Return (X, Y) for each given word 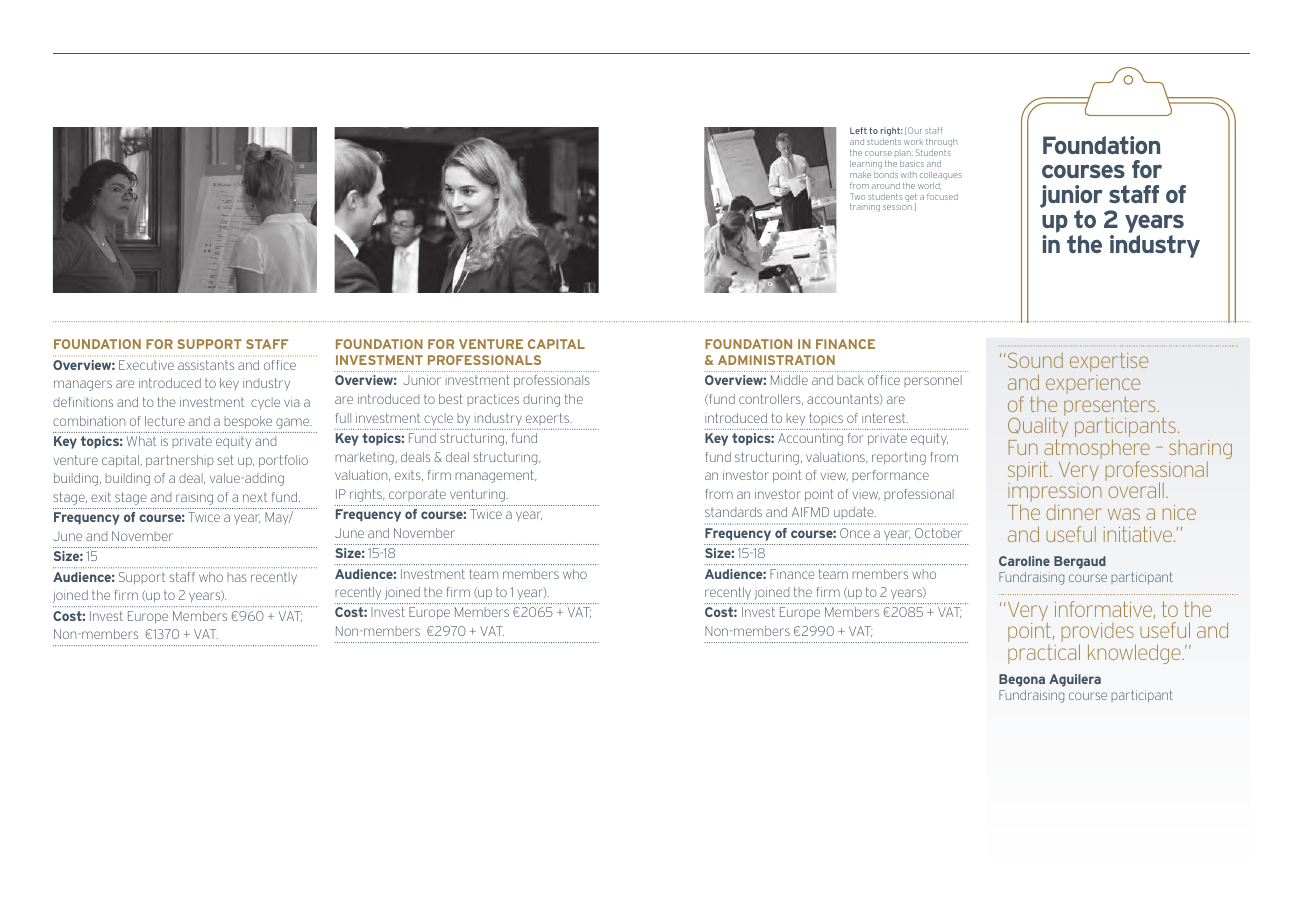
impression (1055, 494)
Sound (1035, 360)
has (237, 577)
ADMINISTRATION (776, 360)
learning (866, 164)
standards (733, 512)
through (941, 143)
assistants (206, 365)
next (255, 497)
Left (858, 130)
